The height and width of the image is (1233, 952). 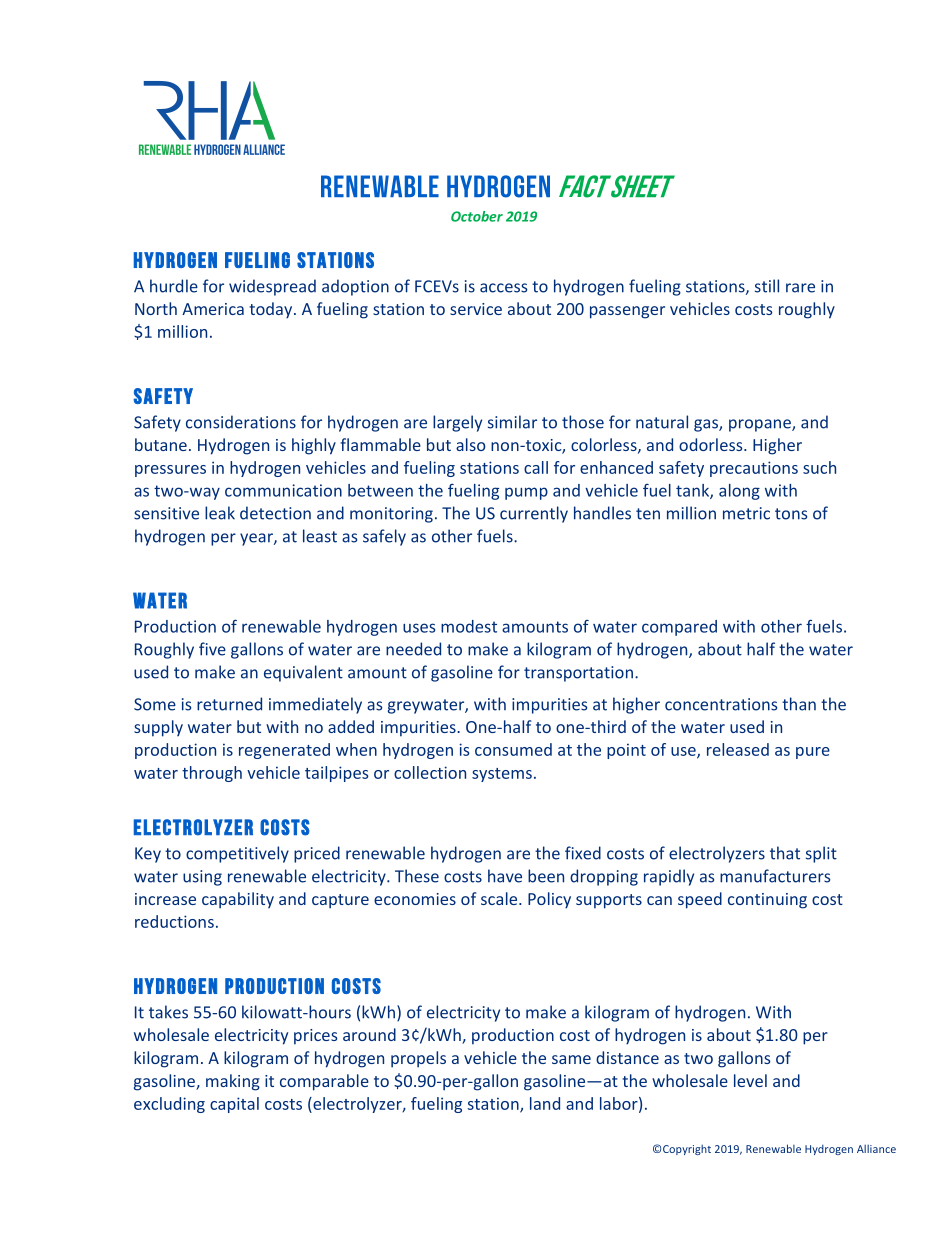 What do you see at coordinates (578, 674) in the image?
I see `transportation` at bounding box center [578, 674].
